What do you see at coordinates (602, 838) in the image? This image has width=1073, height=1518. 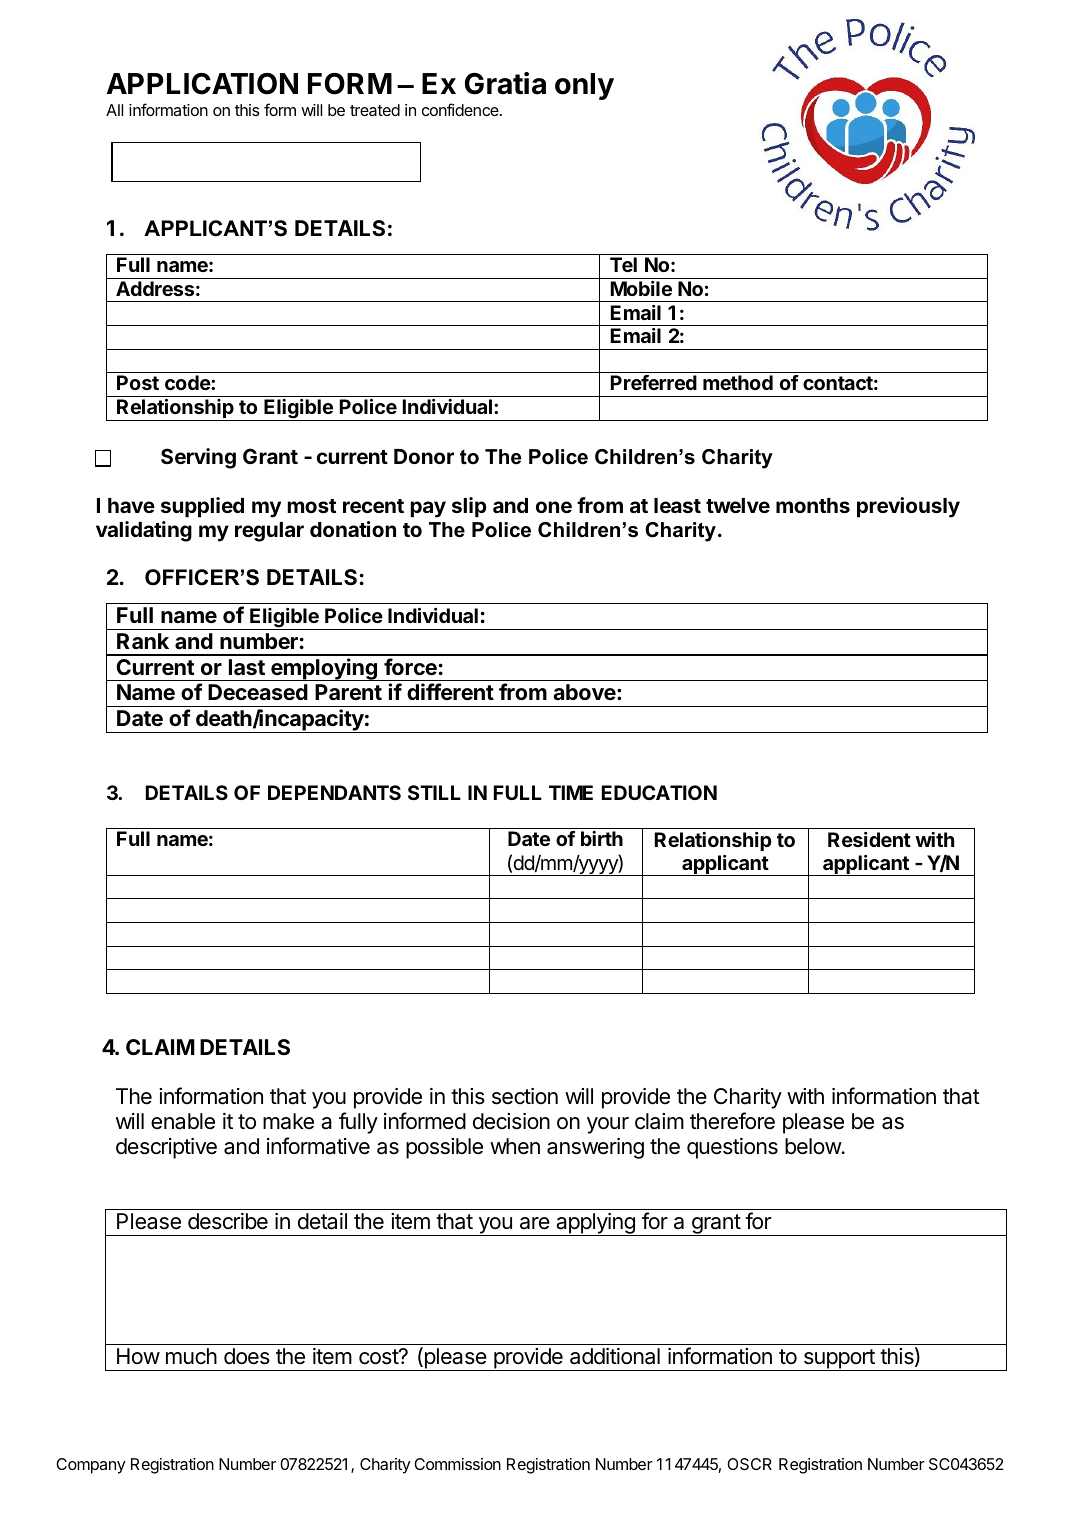 I see `birth` at bounding box center [602, 838].
